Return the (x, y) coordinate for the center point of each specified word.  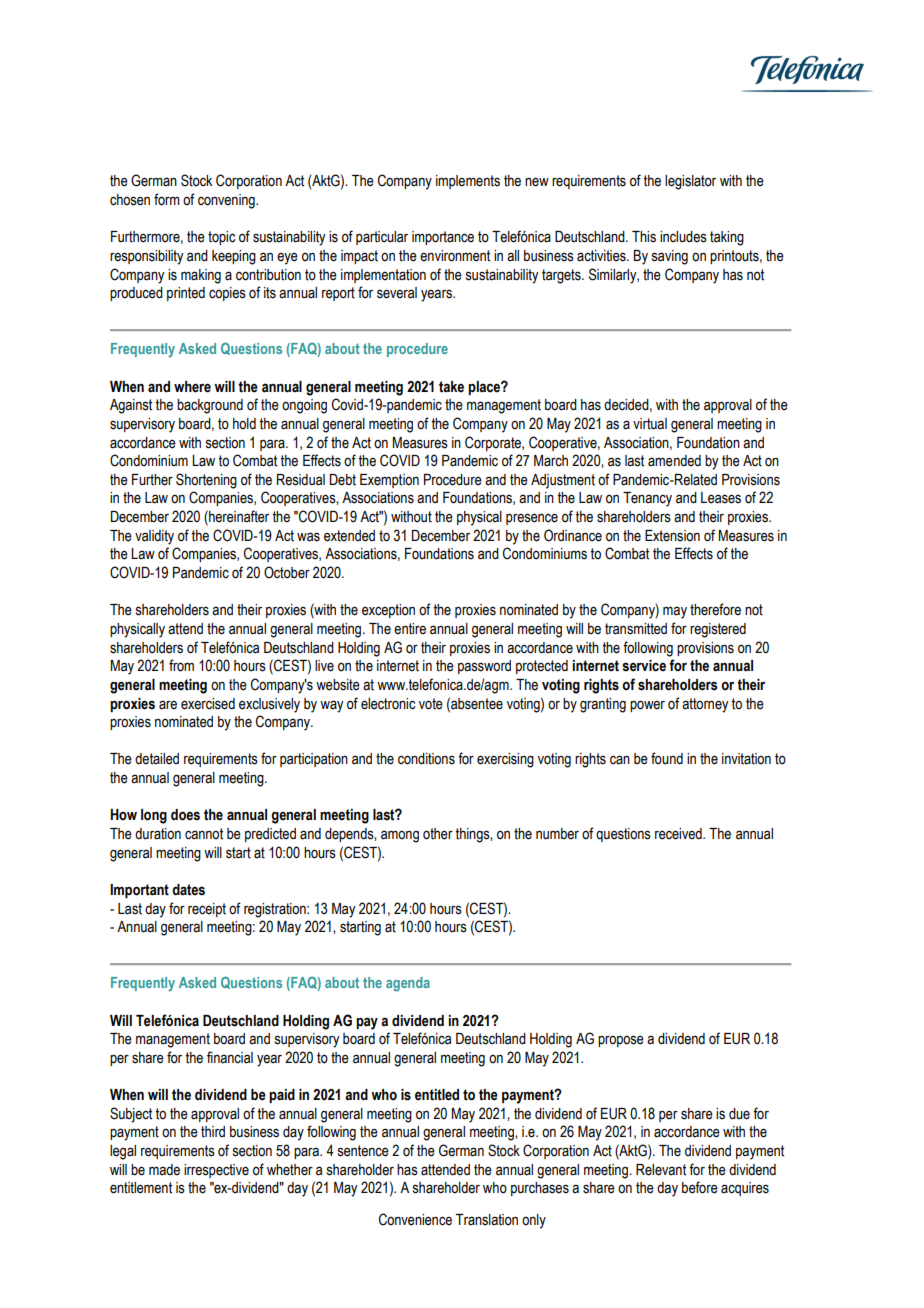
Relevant (661, 1170)
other (438, 834)
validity (154, 537)
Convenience (415, 1219)
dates (188, 890)
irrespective (216, 1171)
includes (683, 237)
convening (227, 201)
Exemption (389, 481)
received (679, 834)
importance (443, 238)
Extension (672, 536)
